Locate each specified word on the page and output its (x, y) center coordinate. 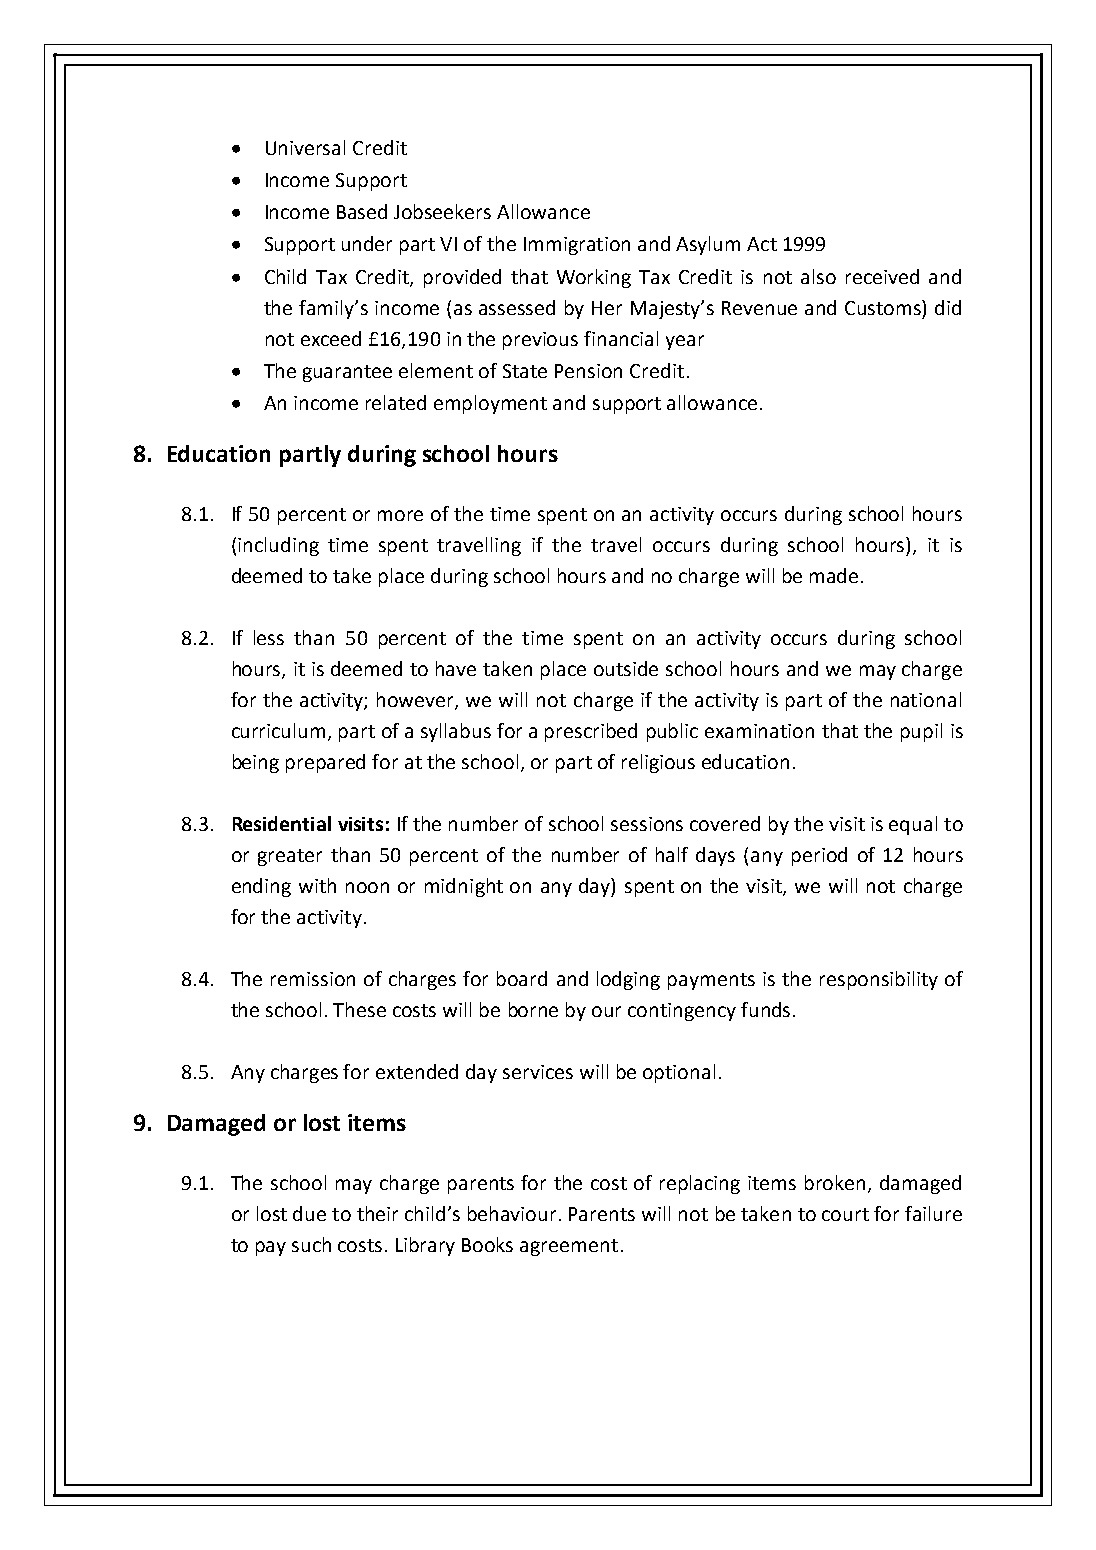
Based (362, 211)
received (882, 276)
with (317, 885)
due (309, 1213)
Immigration (577, 246)
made (834, 575)
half (672, 854)
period (819, 856)
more (400, 515)
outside (626, 668)
